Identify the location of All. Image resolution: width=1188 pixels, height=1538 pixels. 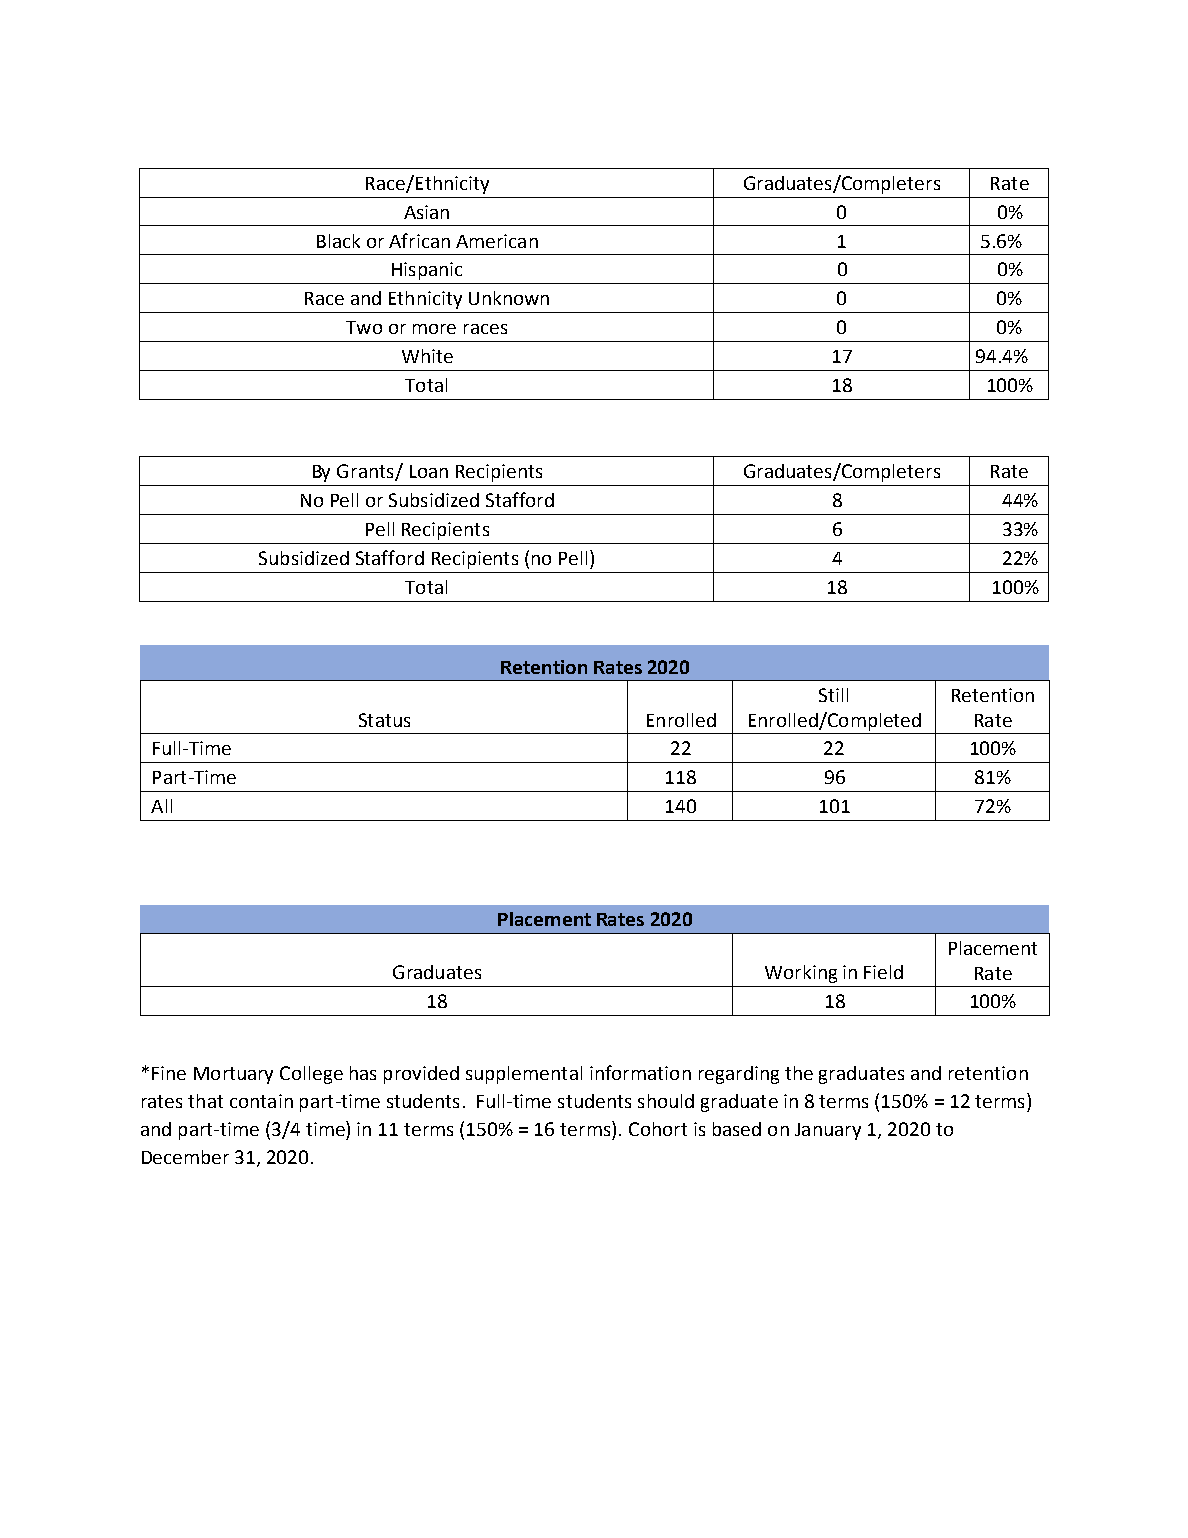
(161, 806).
